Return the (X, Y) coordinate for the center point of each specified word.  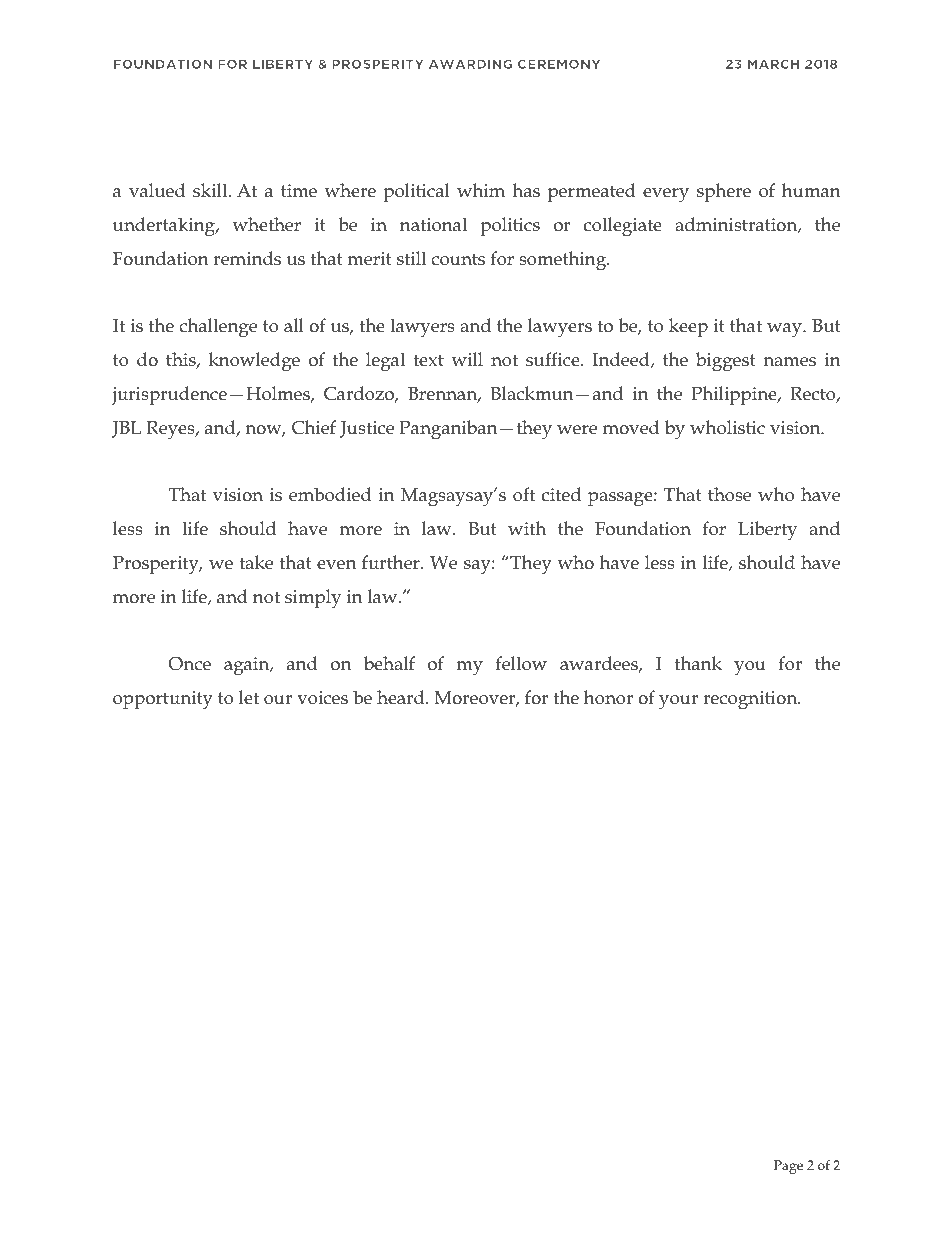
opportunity (163, 700)
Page (788, 1167)
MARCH (773, 64)
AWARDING (470, 64)
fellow (521, 663)
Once (190, 664)
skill (211, 190)
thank (698, 663)
